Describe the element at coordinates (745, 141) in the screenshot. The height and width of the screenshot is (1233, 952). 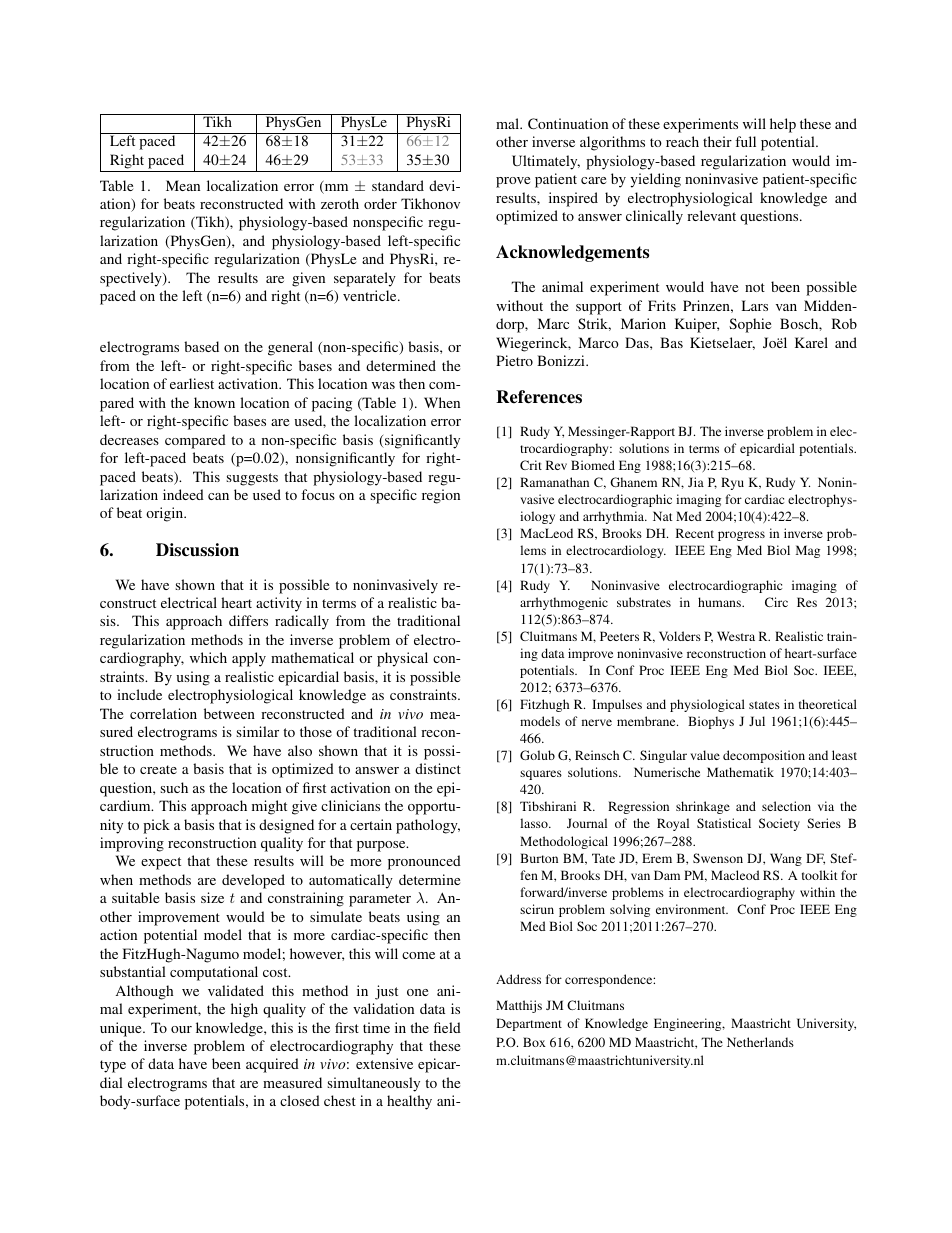
I see `full` at that location.
